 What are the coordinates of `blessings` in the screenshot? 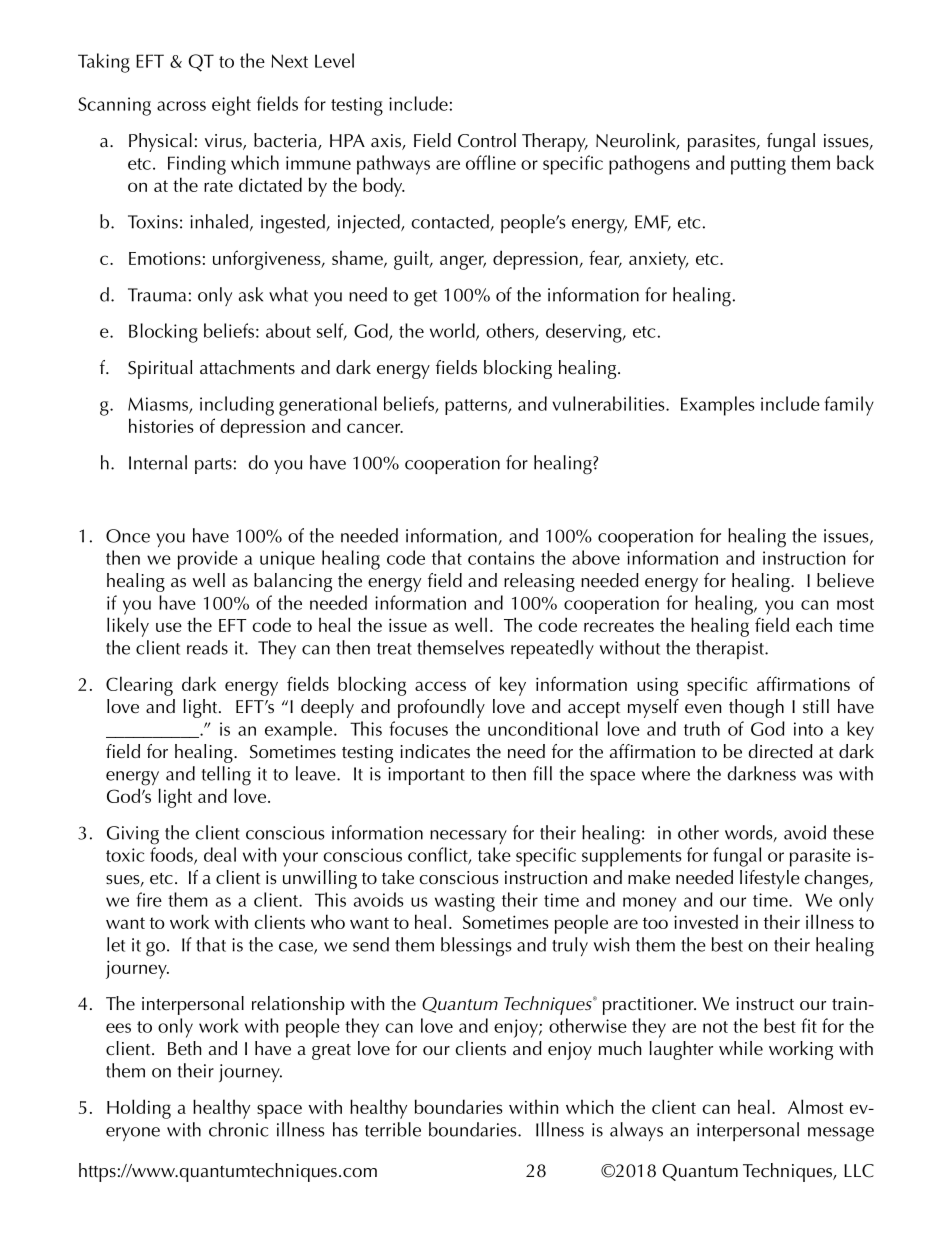 It's located at (476, 947).
